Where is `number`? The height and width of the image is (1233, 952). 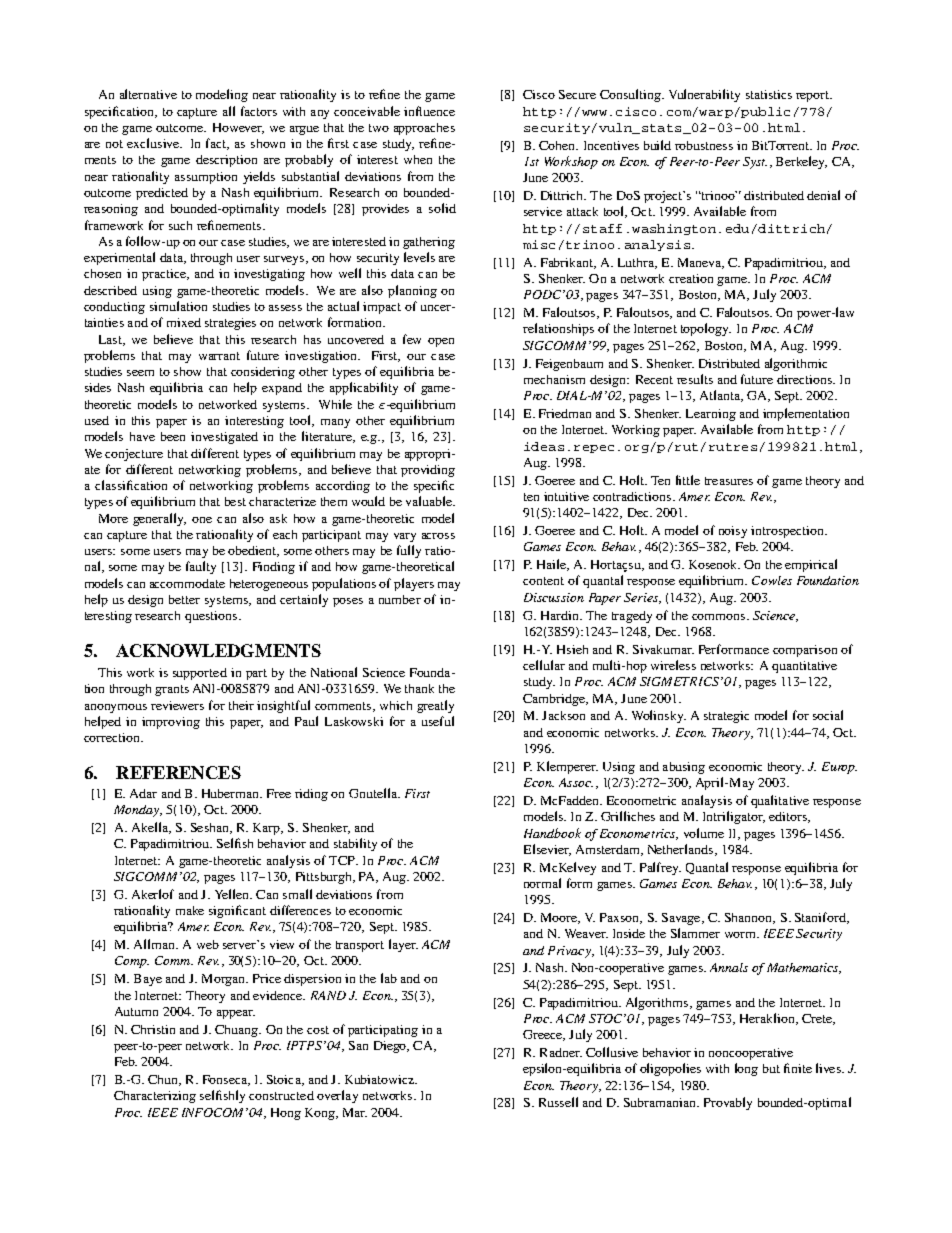
number is located at coordinates (400, 599).
